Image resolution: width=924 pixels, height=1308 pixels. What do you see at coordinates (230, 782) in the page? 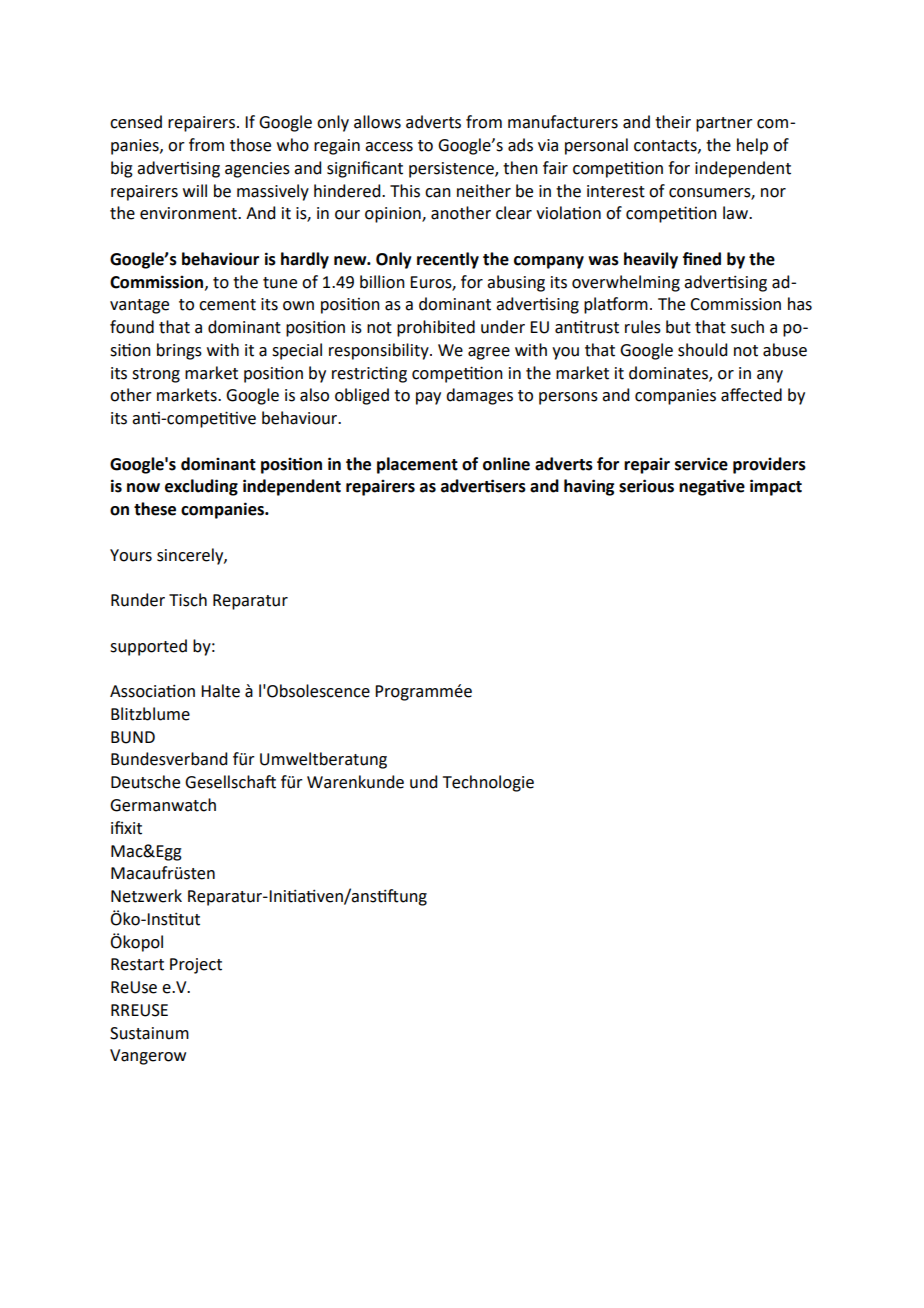
I see `Gesellschaft` at bounding box center [230, 782].
